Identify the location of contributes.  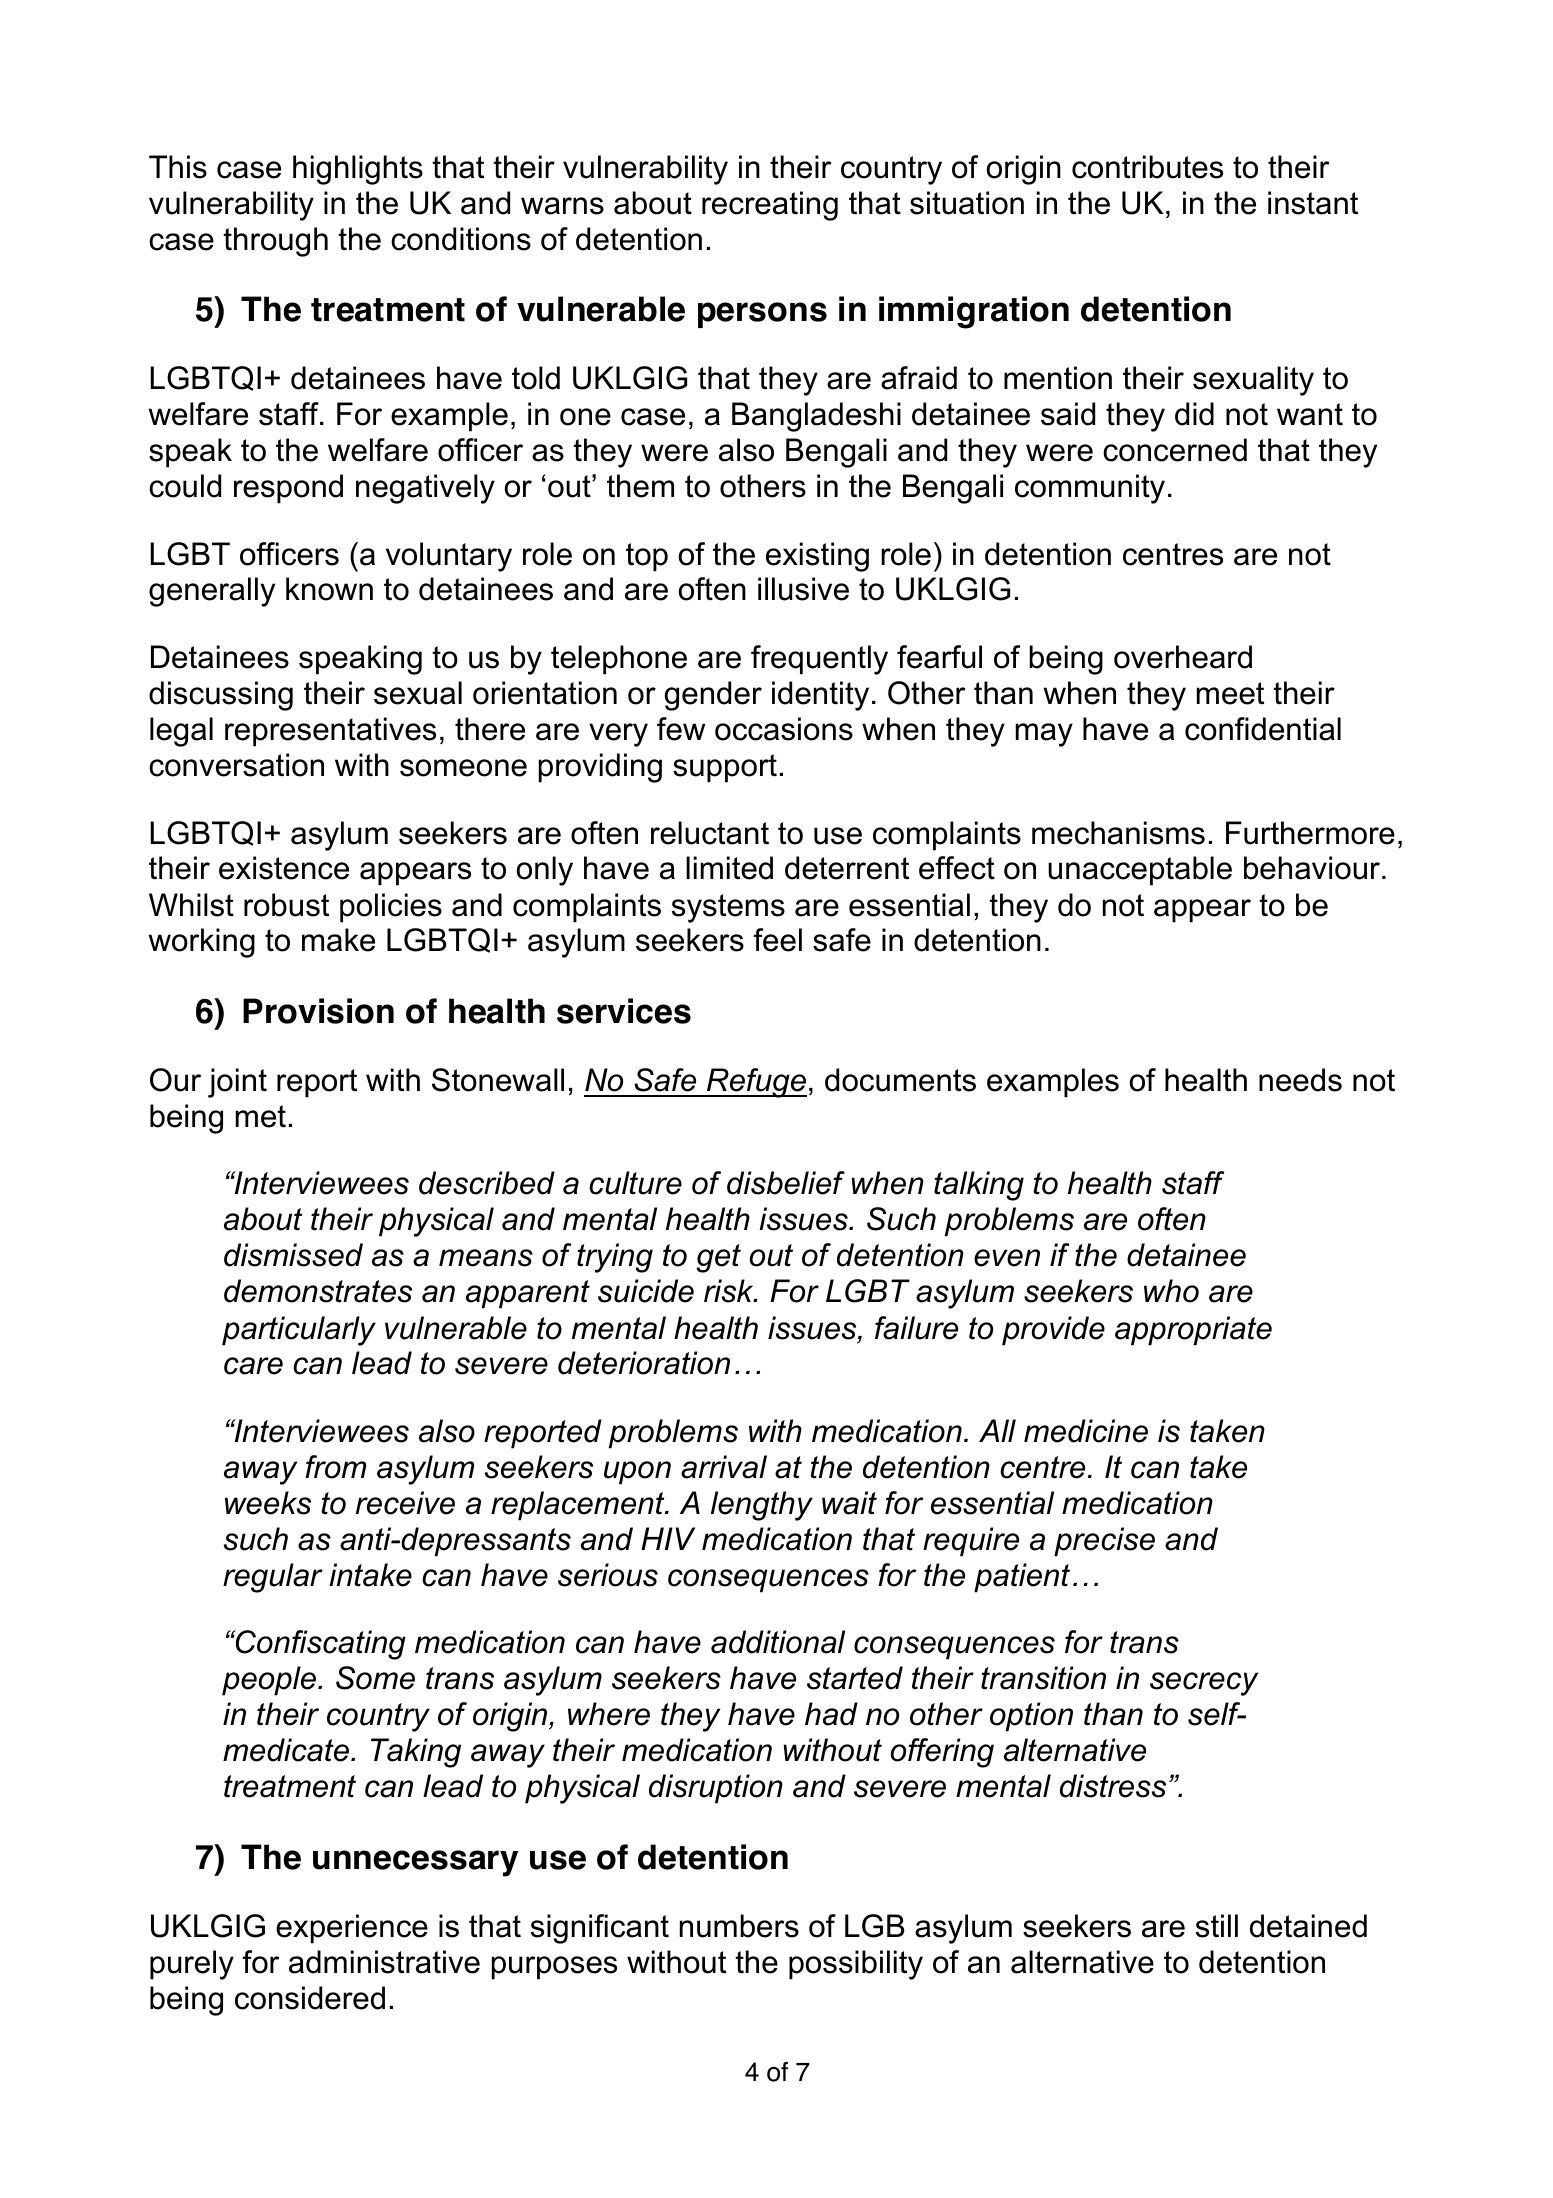
(1147, 167).
